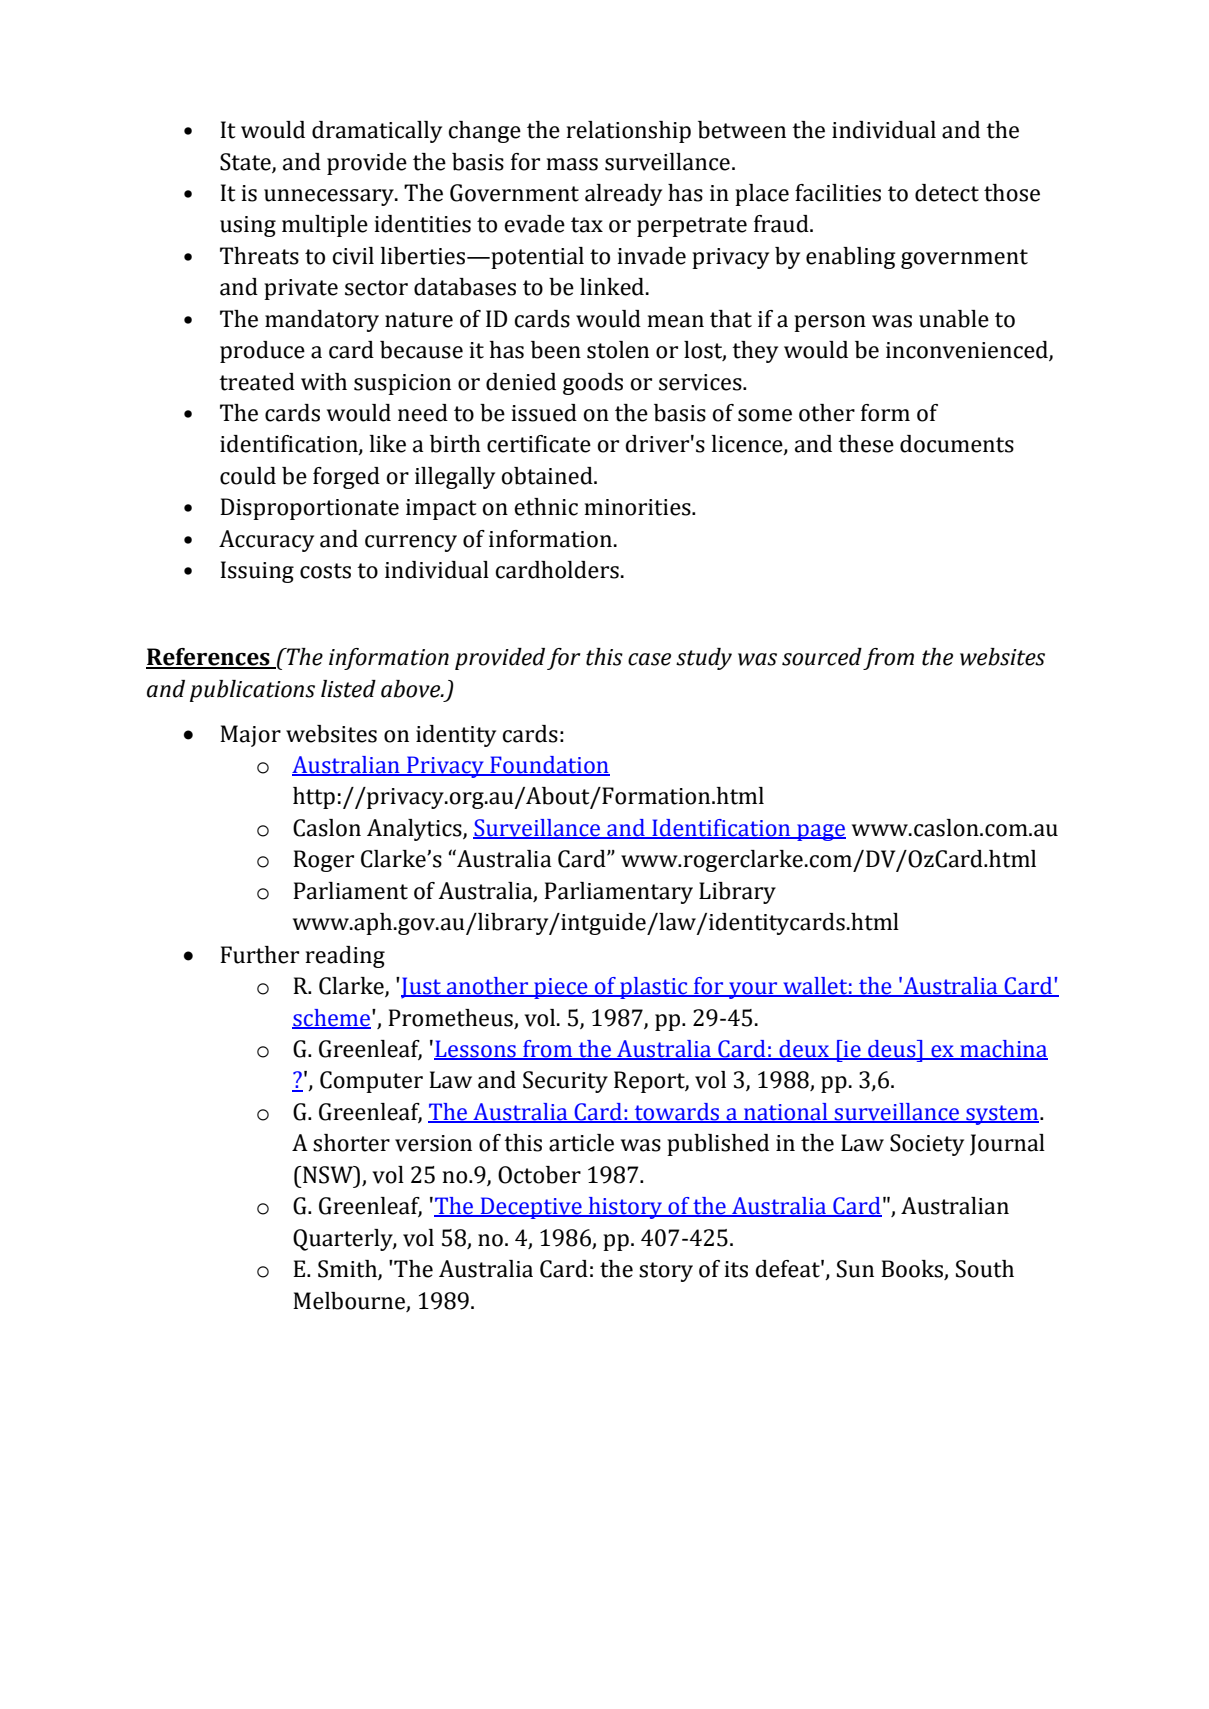 The height and width of the document is (1709, 1209). What do you see at coordinates (649, 659) in the document?
I see `case` at bounding box center [649, 659].
